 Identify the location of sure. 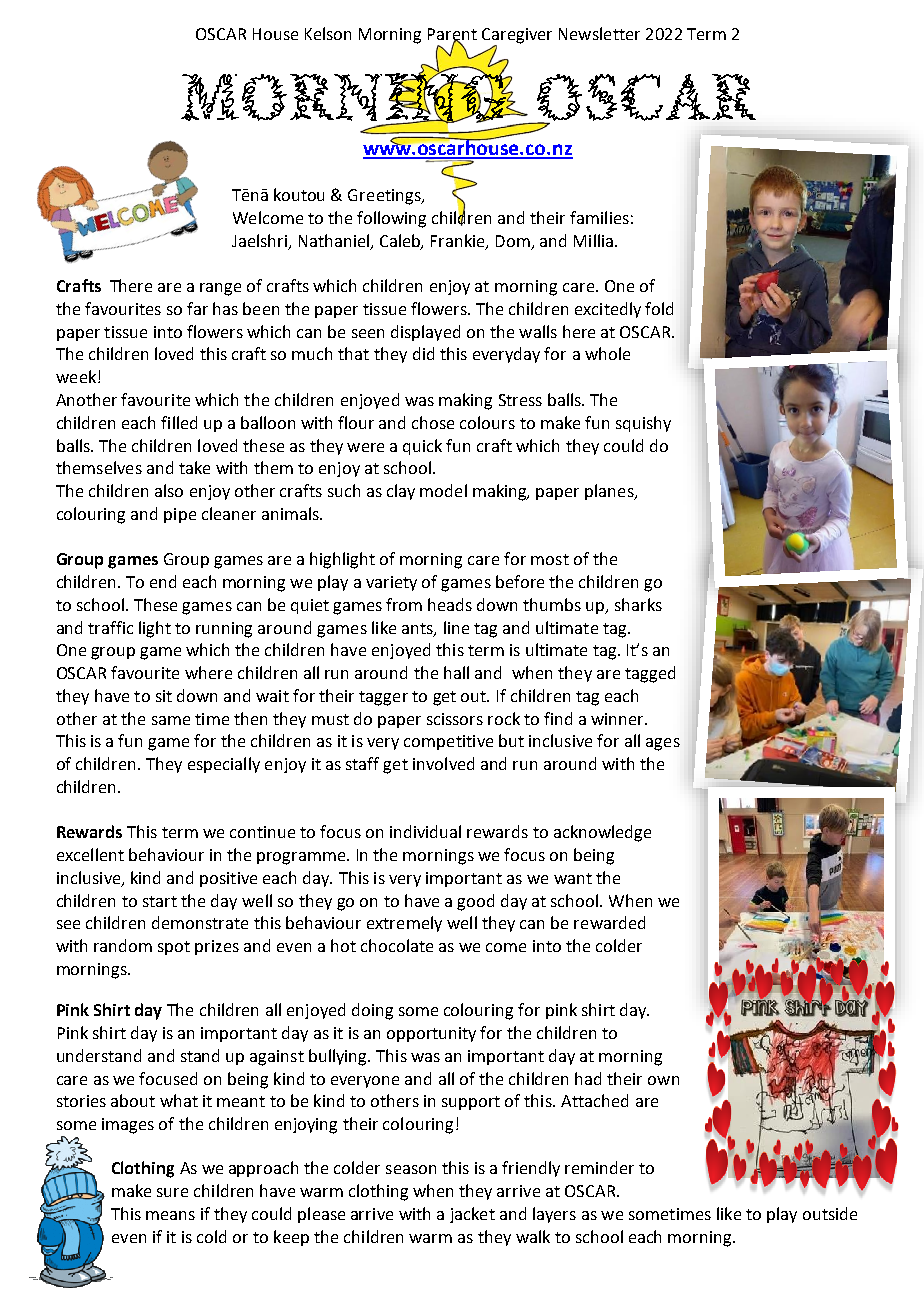
(172, 1192).
